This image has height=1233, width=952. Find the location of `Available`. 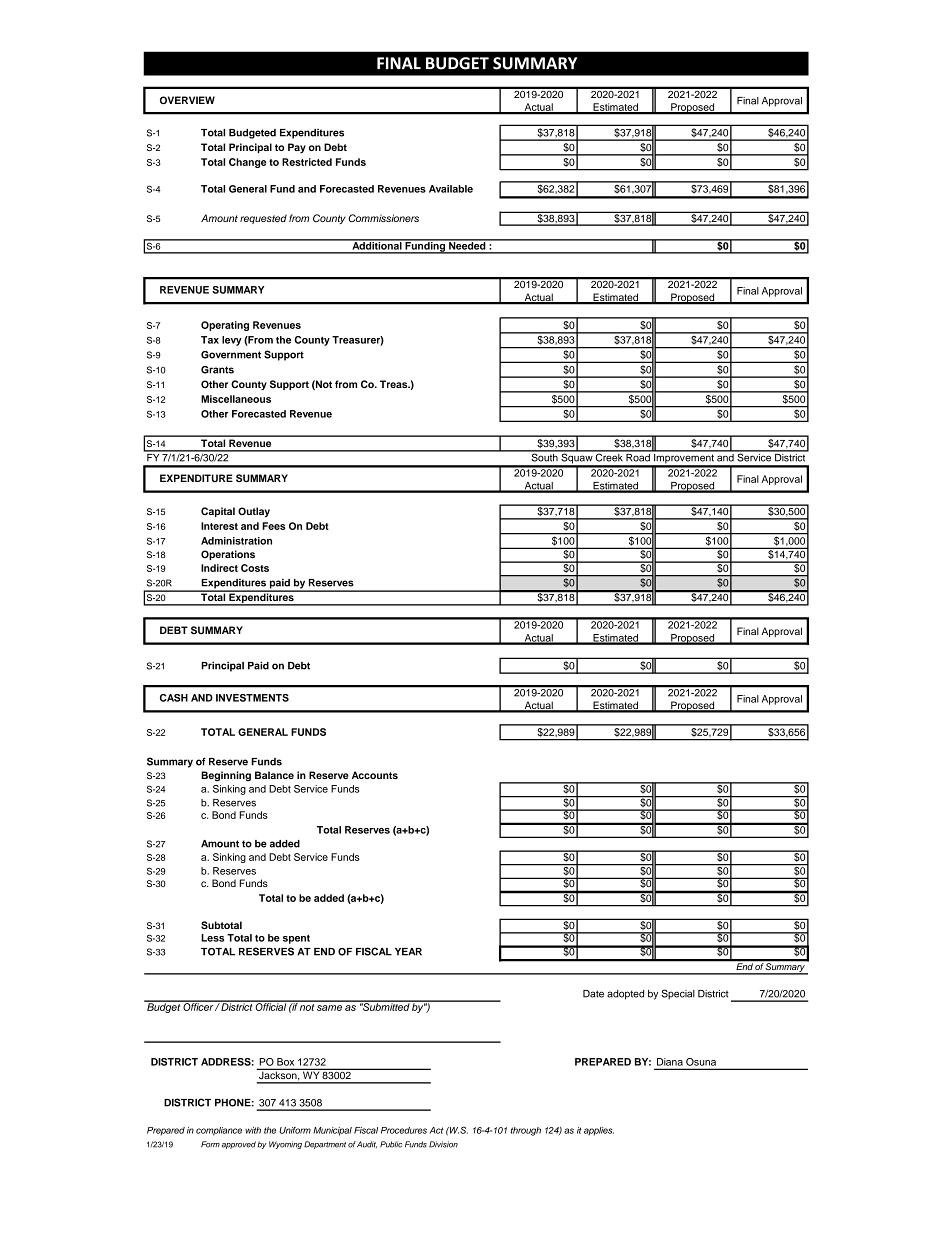

Available is located at coordinates (451, 189).
